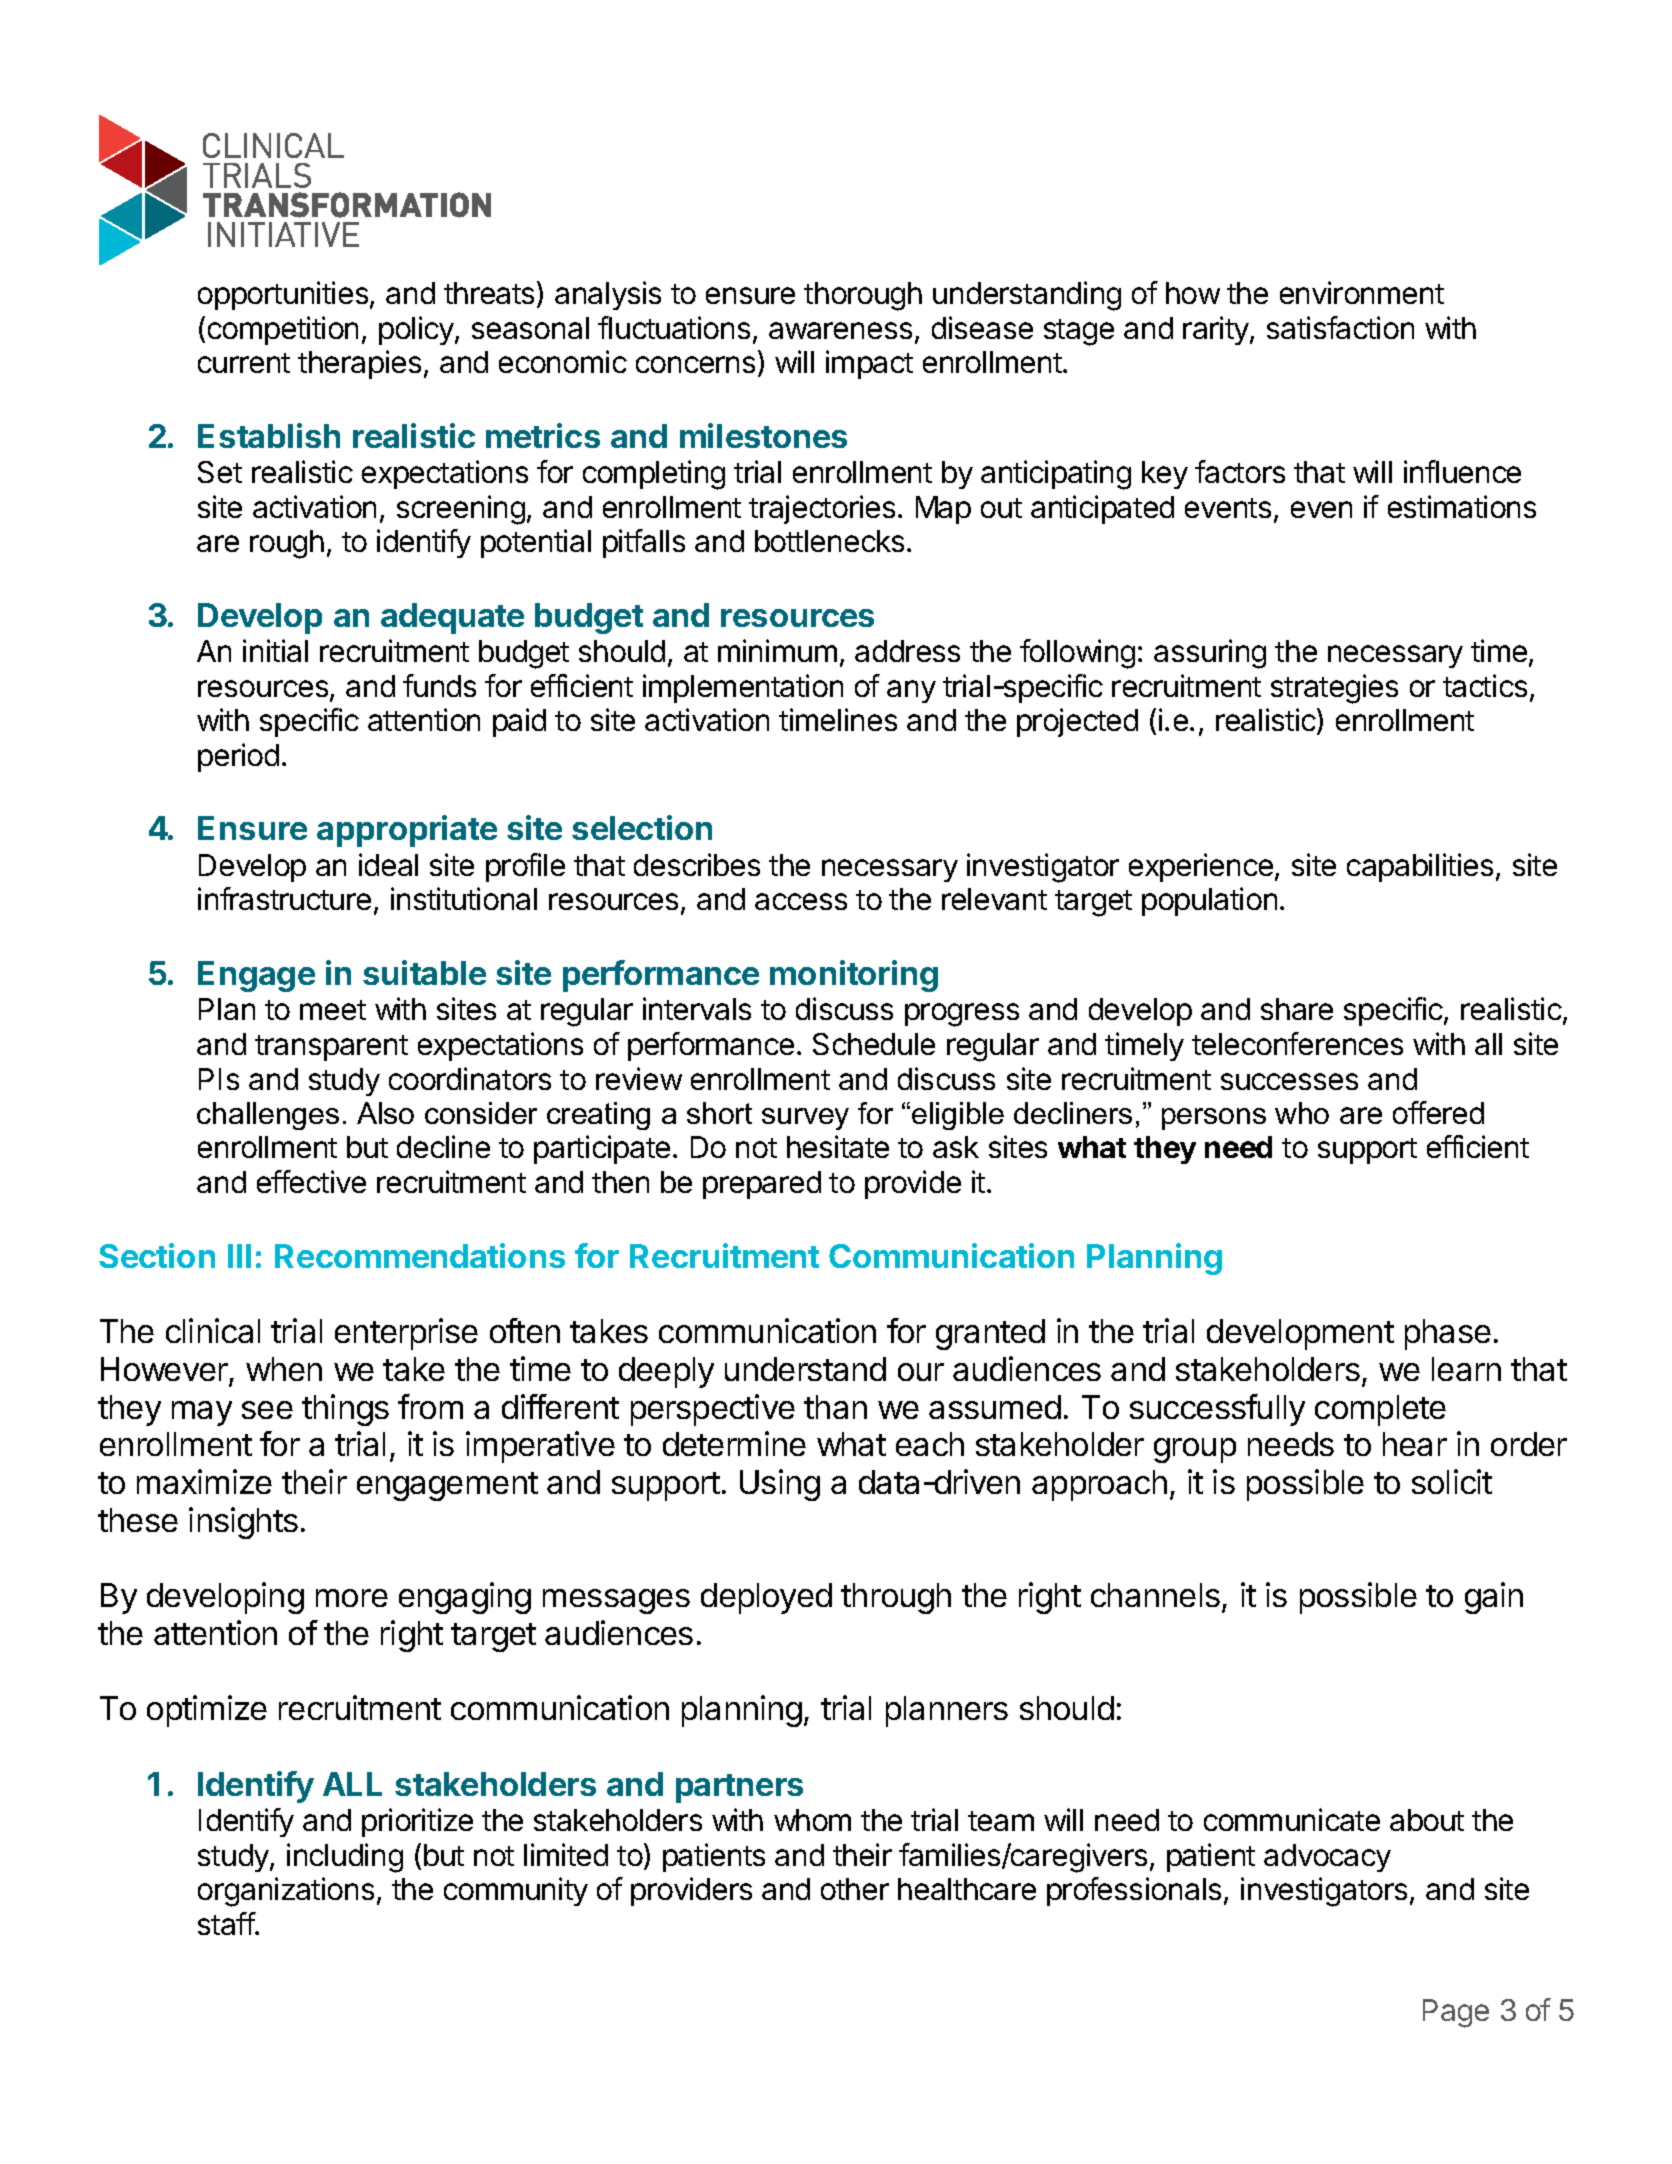 This page has width=1672, height=2164. Describe the element at coordinates (840, 330) in the page. I see `awareness` at that location.
